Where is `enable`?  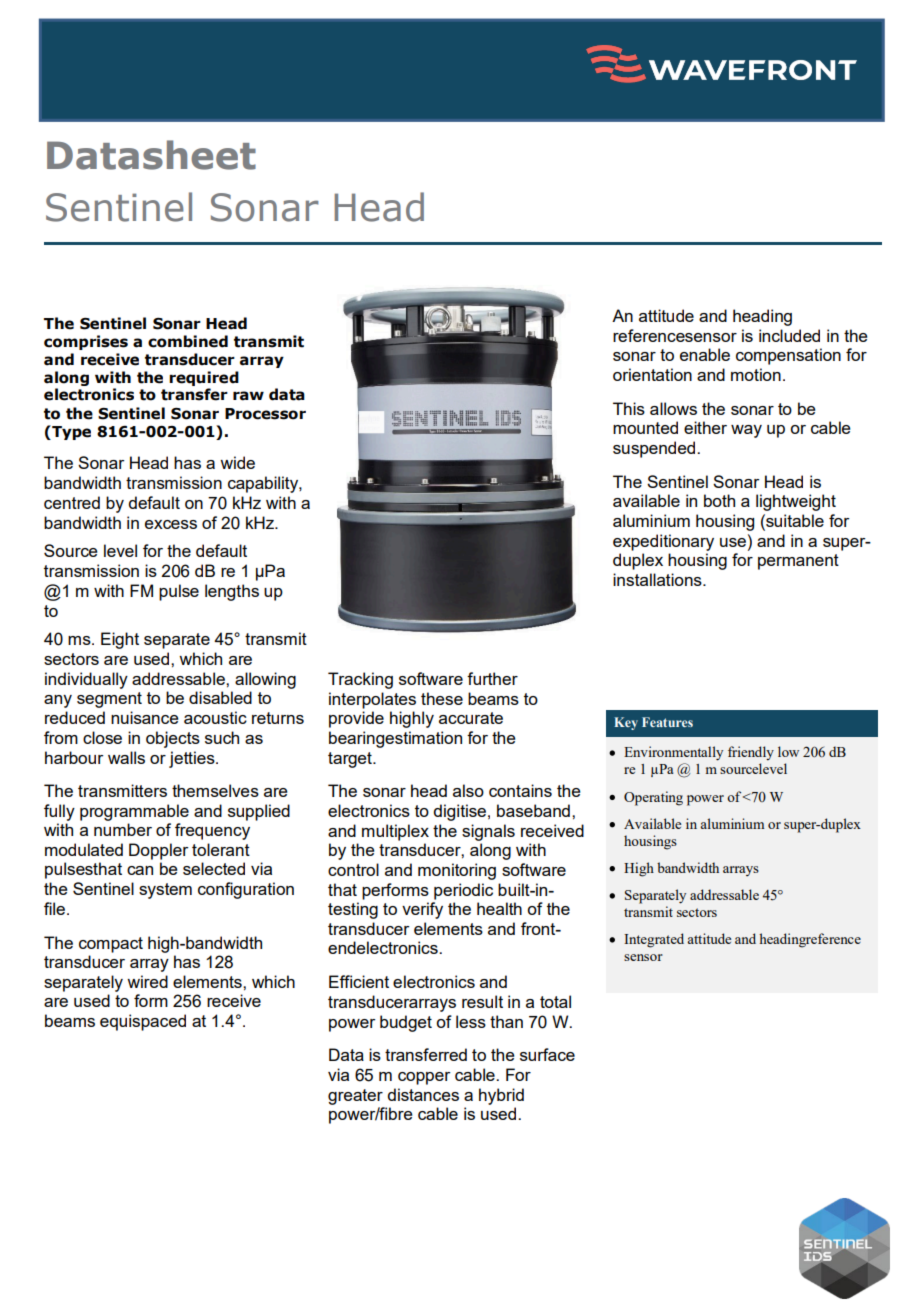 enable is located at coordinates (705, 354).
